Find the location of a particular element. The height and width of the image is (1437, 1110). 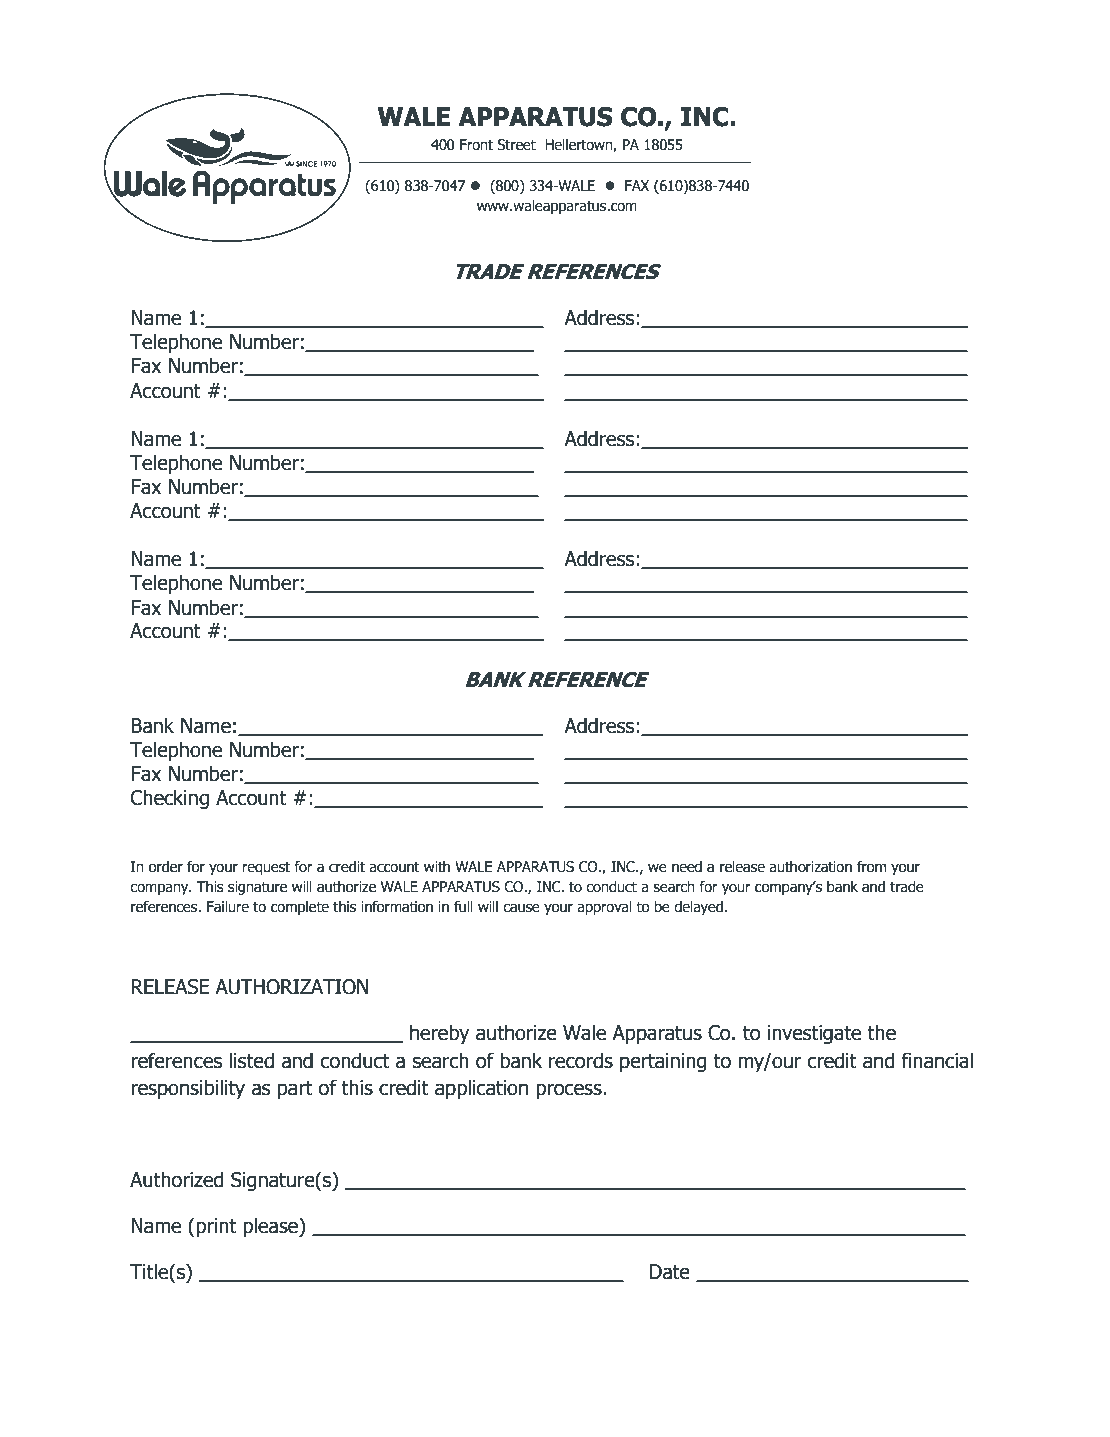

delayed is located at coordinates (698, 908).
